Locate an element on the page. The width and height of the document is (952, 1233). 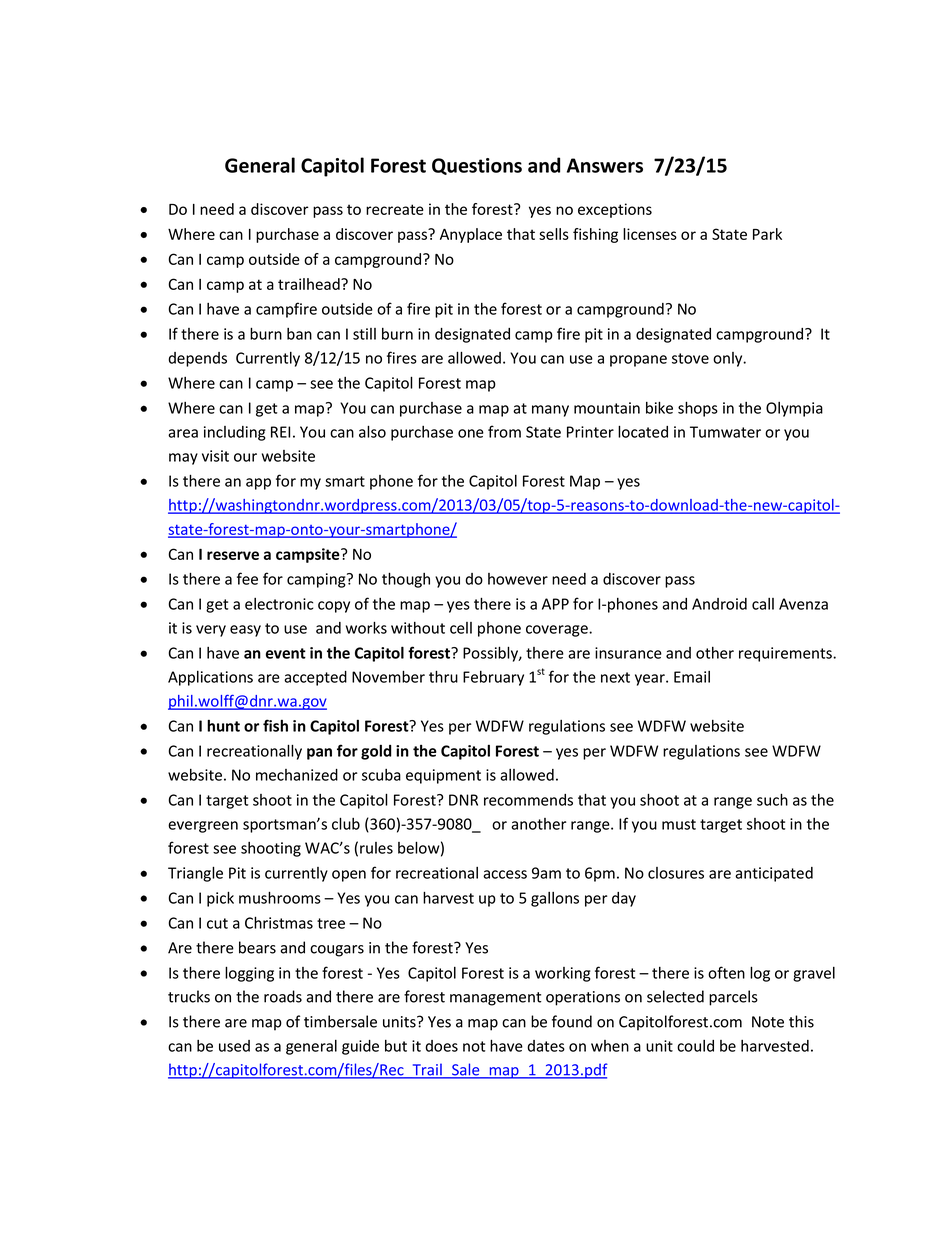
visit is located at coordinates (215, 456).
